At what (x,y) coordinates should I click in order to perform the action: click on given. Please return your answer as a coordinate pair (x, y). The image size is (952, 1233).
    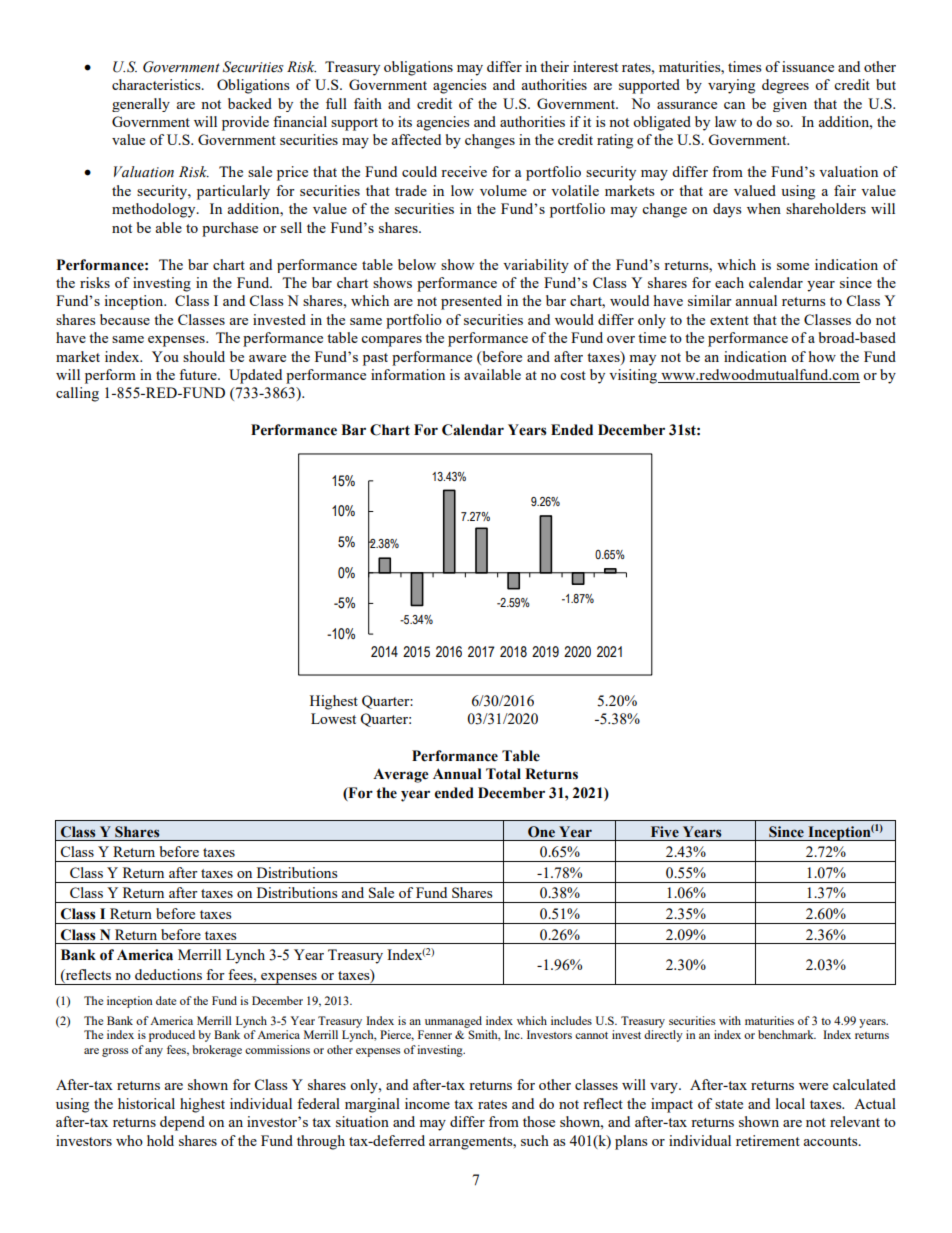
    Looking at the image, I should click on (790, 105).
